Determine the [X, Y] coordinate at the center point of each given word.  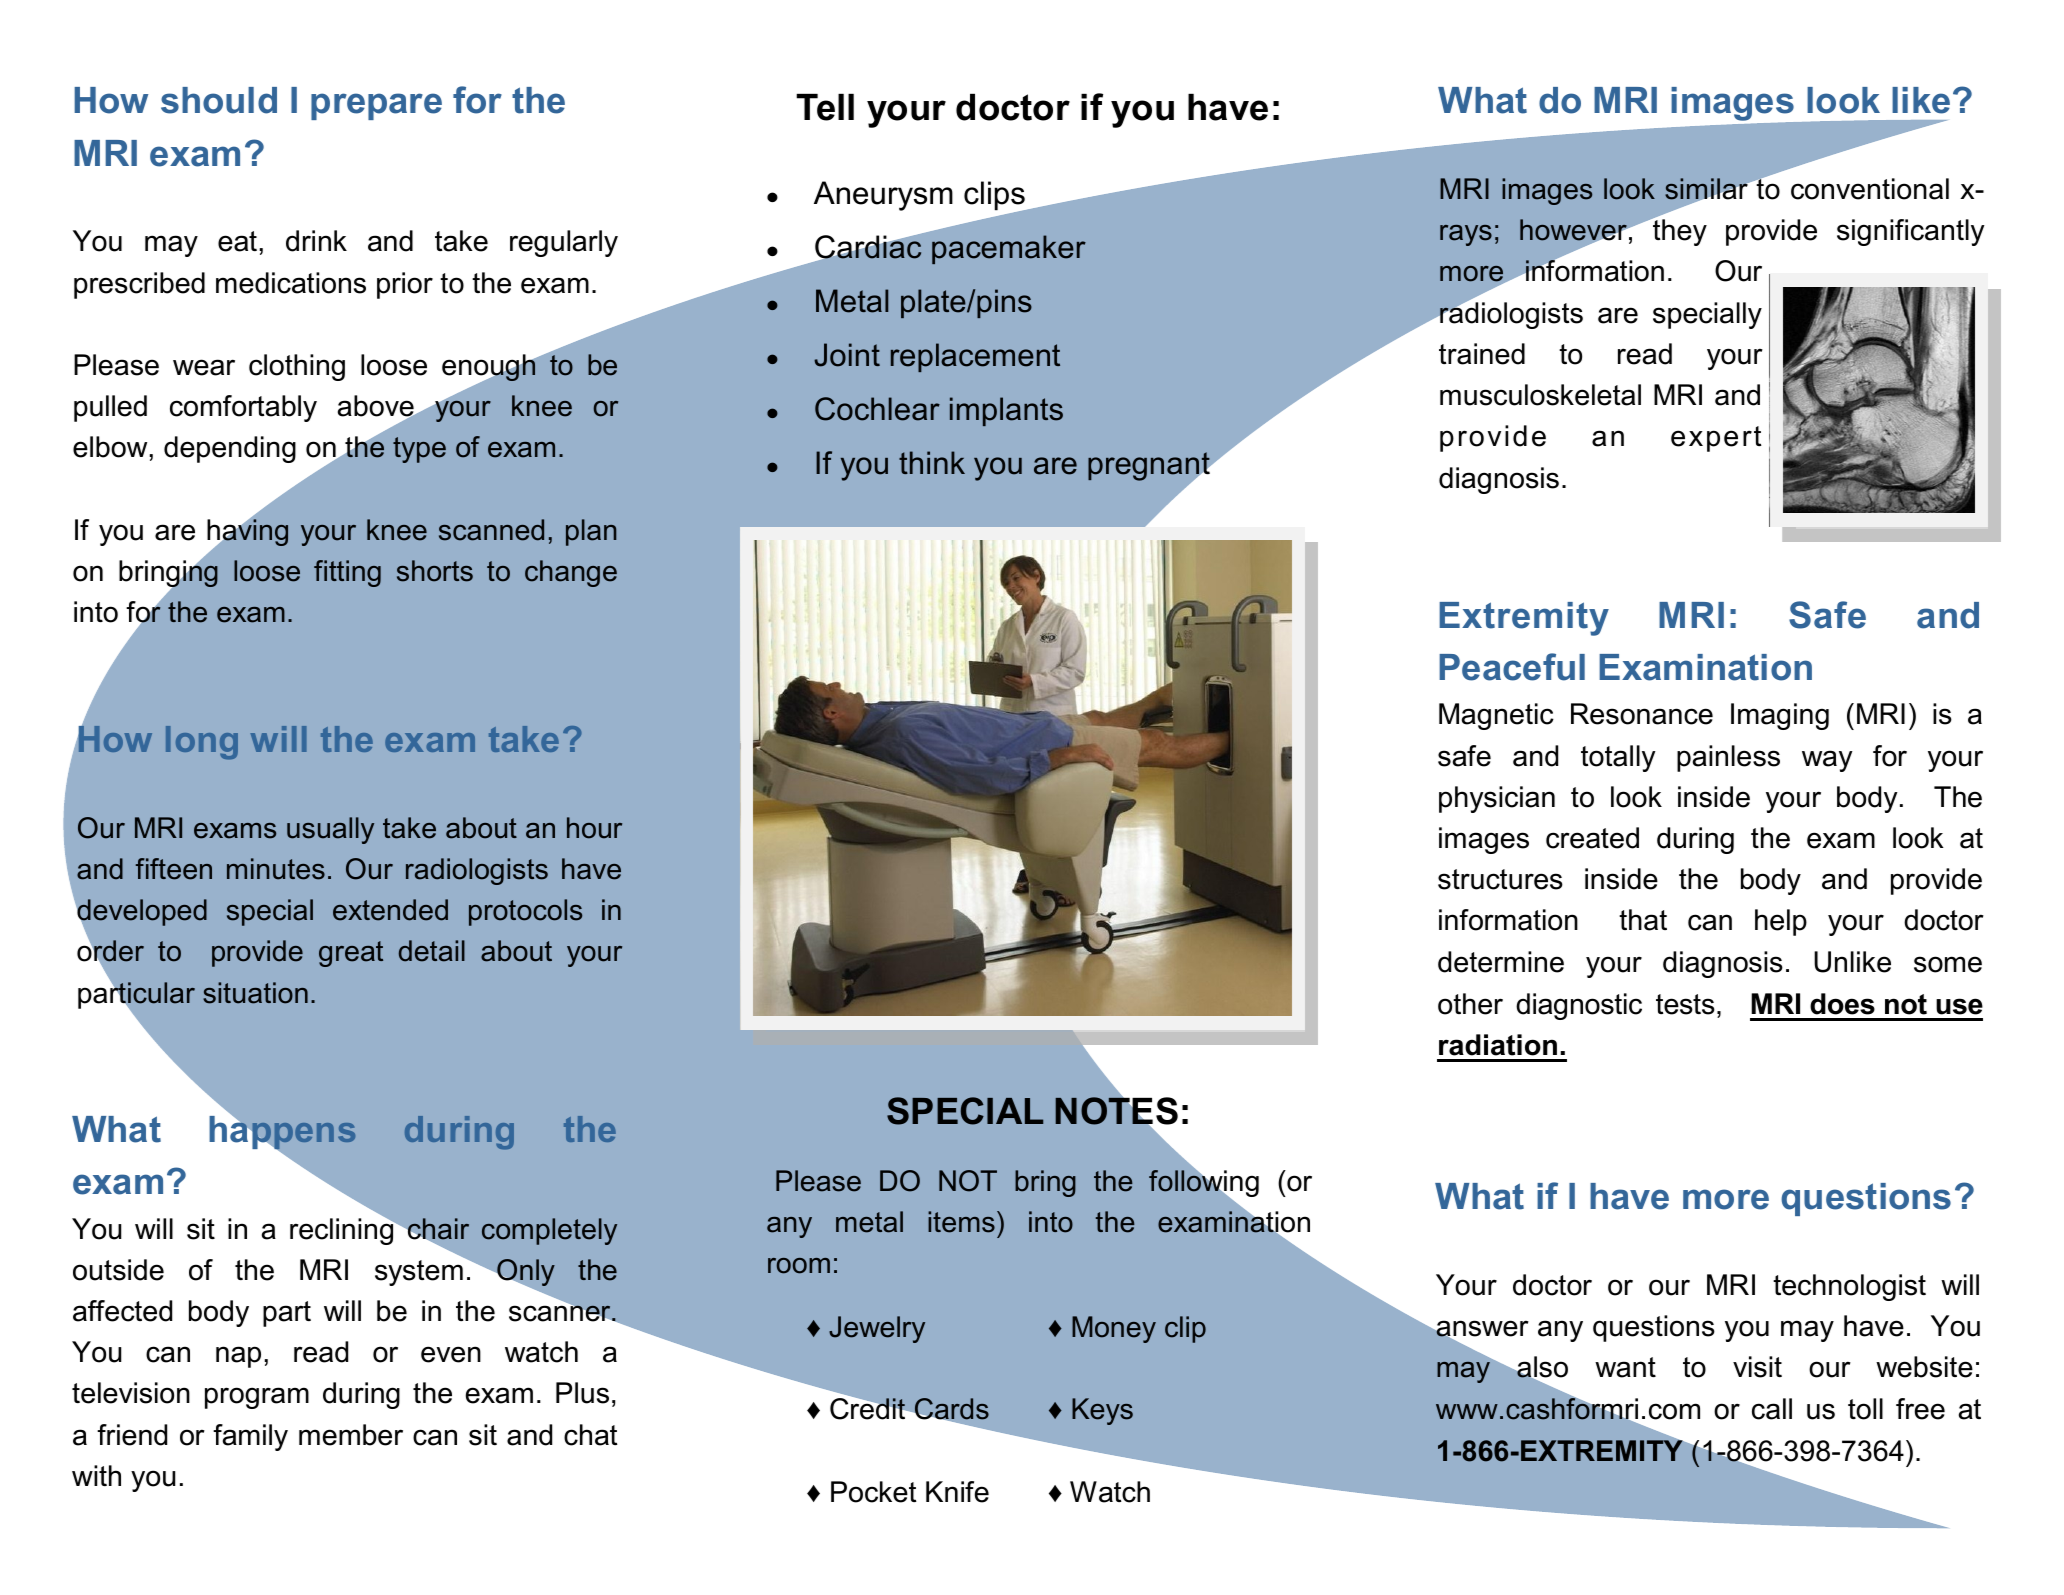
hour [594, 828]
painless [1728, 758]
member [351, 1435]
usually [330, 830]
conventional [1870, 189]
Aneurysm [883, 196]
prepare [376, 106]
